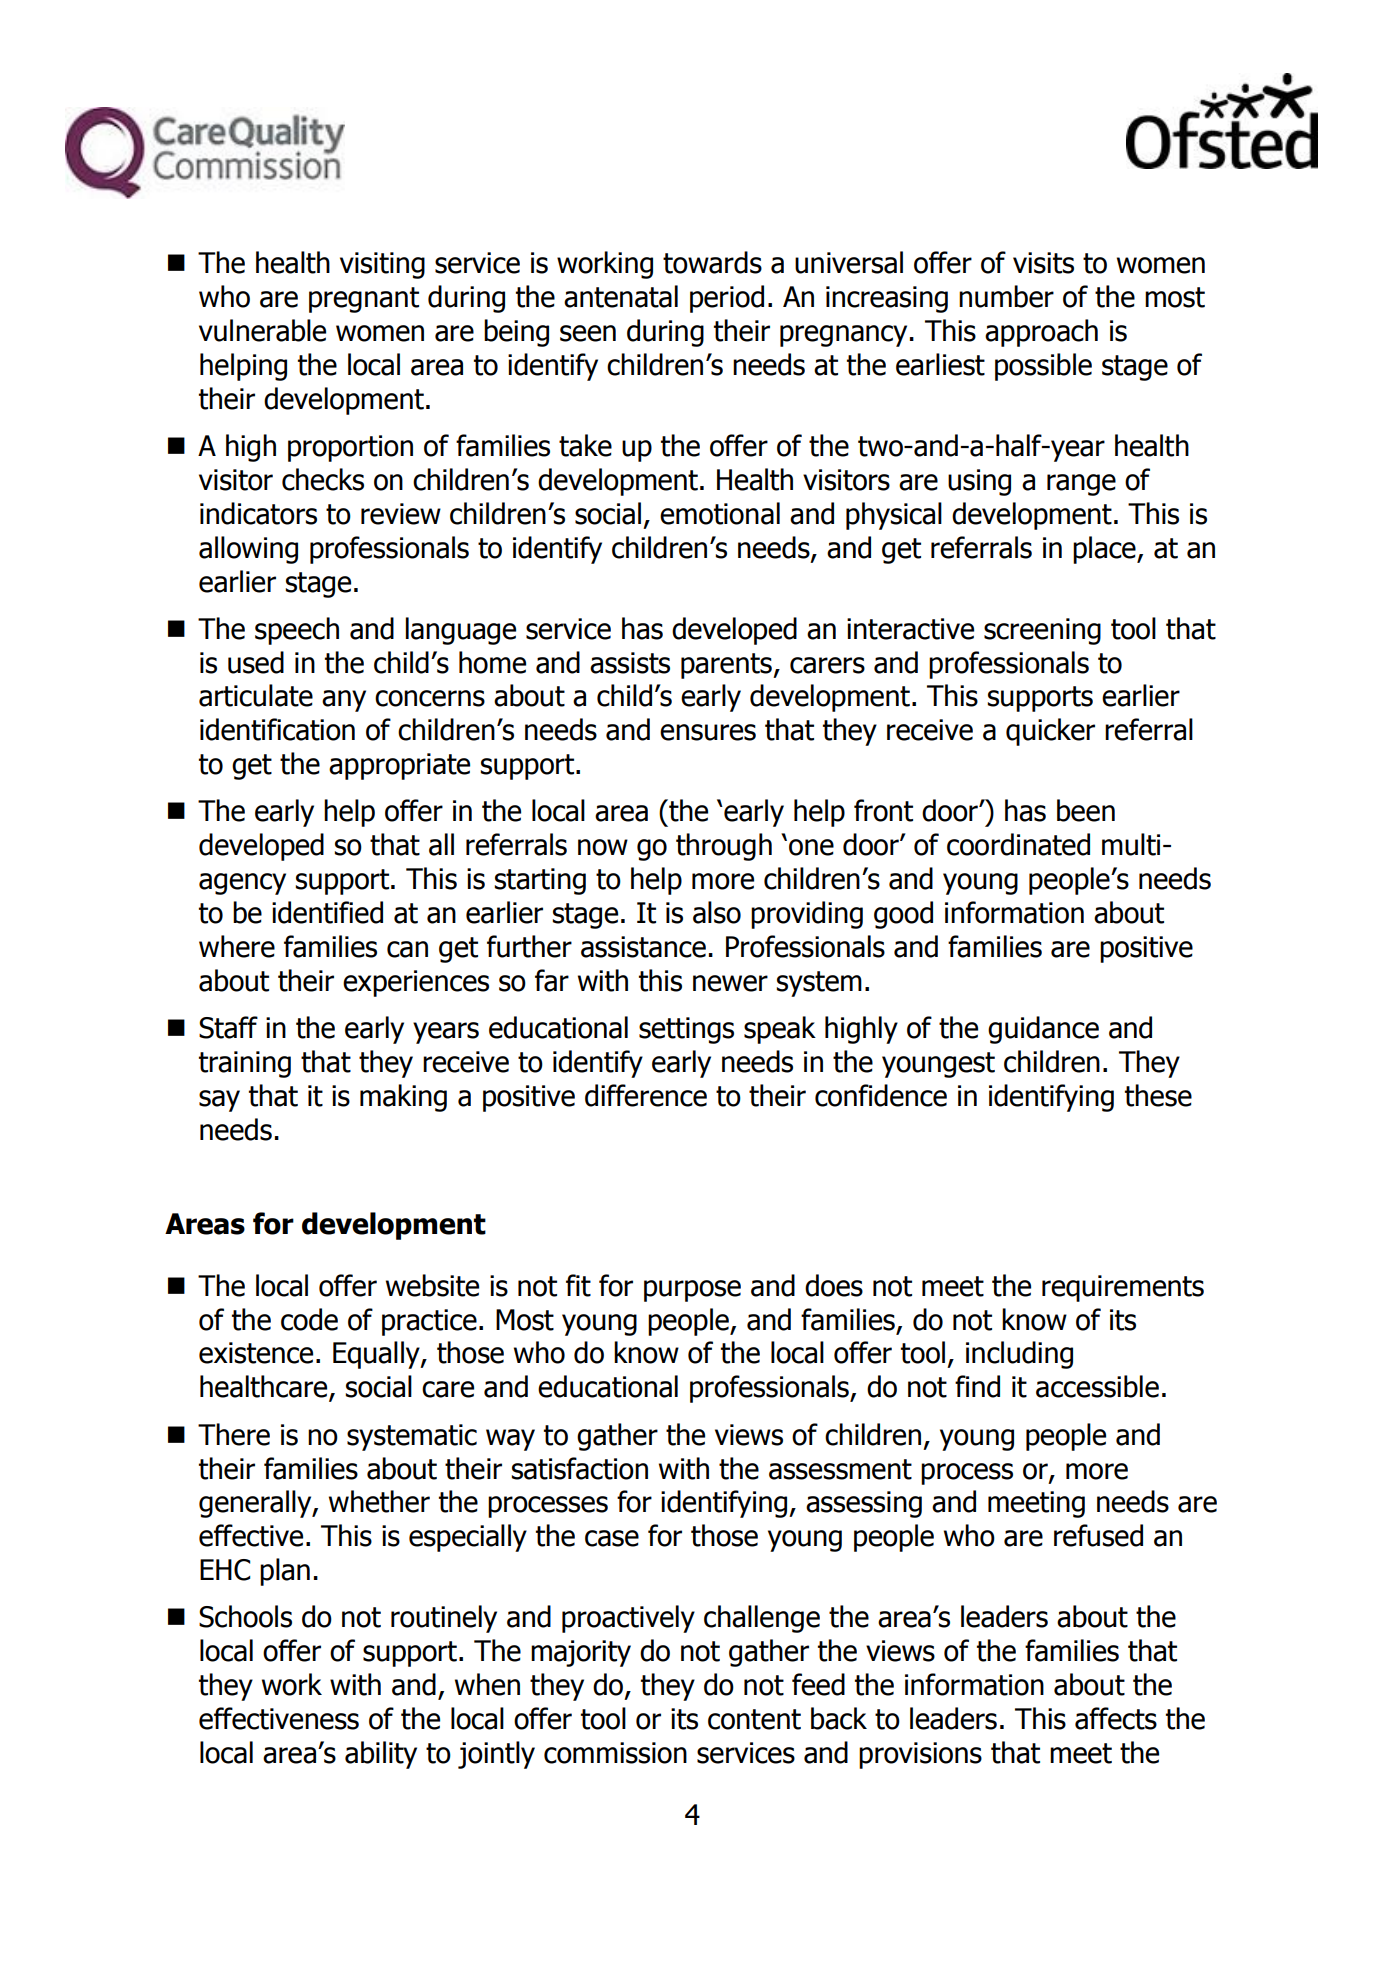 The height and width of the screenshot is (1963, 1385). Describe the element at coordinates (297, 631) in the screenshot. I see `speech` at that location.
